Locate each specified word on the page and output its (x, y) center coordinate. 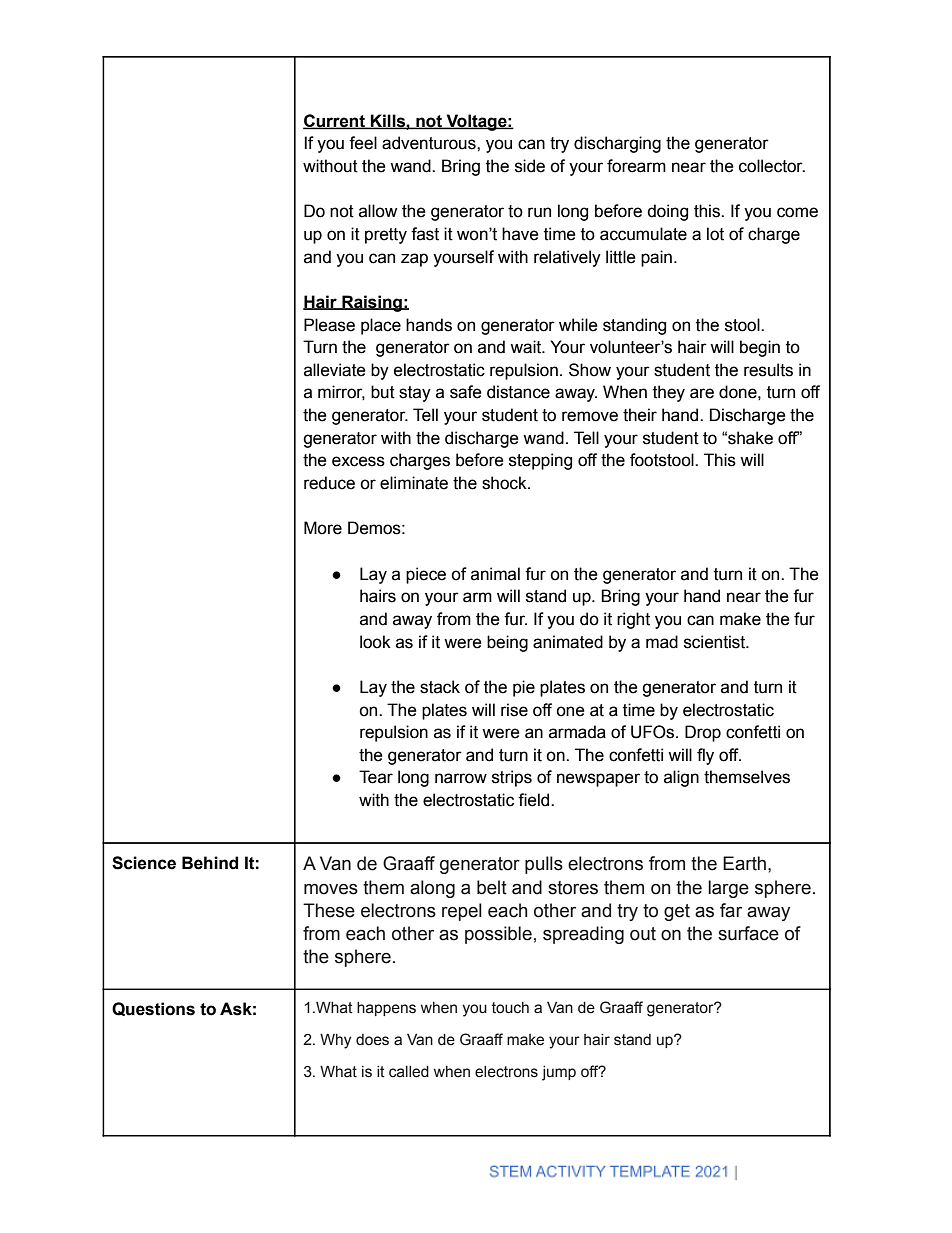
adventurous (430, 143)
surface (748, 933)
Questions (153, 1009)
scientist (716, 642)
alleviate (335, 370)
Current (335, 121)
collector (772, 166)
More (323, 528)
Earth (744, 863)
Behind (210, 863)
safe (466, 392)
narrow (461, 778)
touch (510, 1008)
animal (495, 574)
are (702, 393)
